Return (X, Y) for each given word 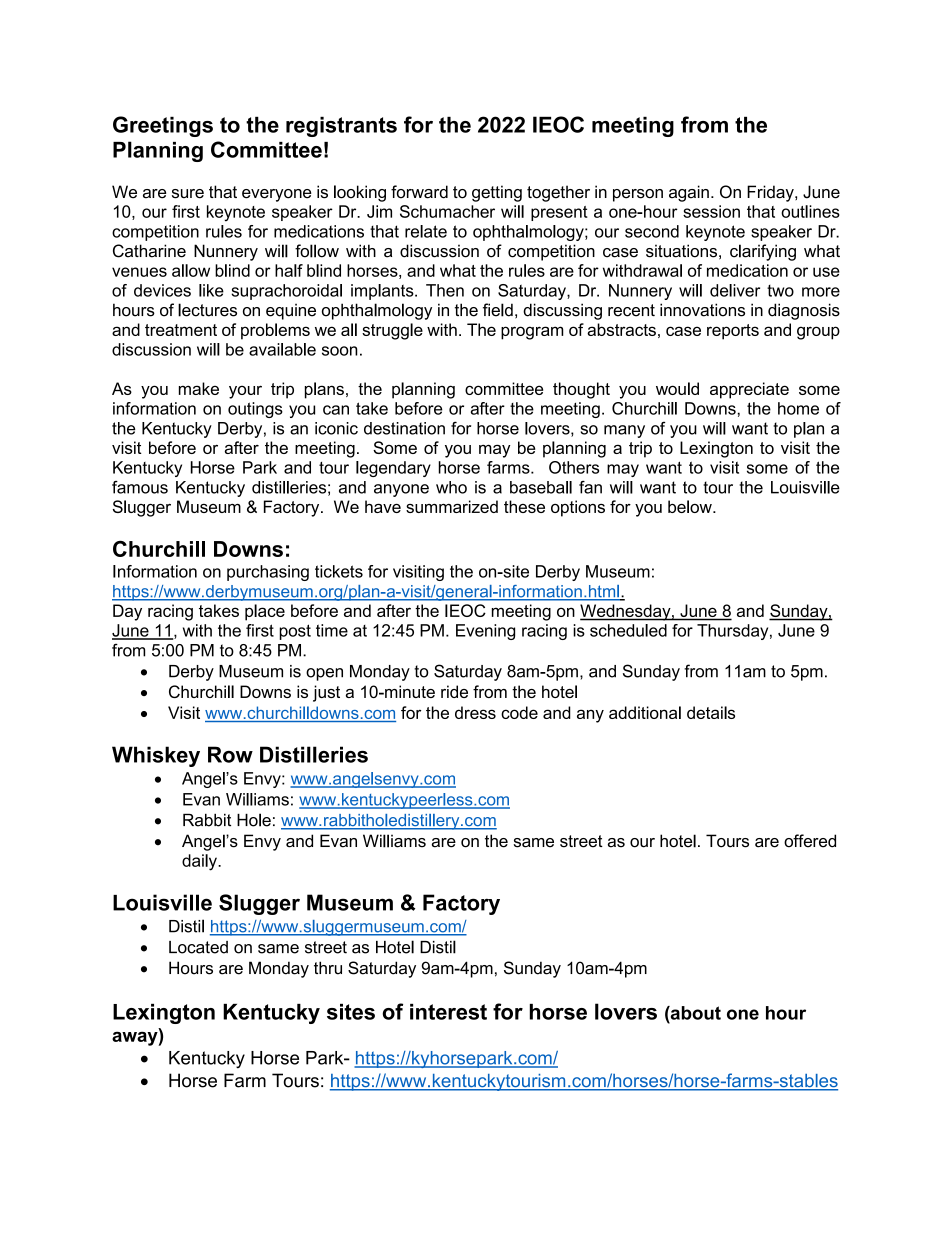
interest (448, 1012)
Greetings (163, 126)
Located (198, 947)
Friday (771, 193)
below (691, 506)
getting (497, 193)
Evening (485, 632)
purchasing (268, 573)
